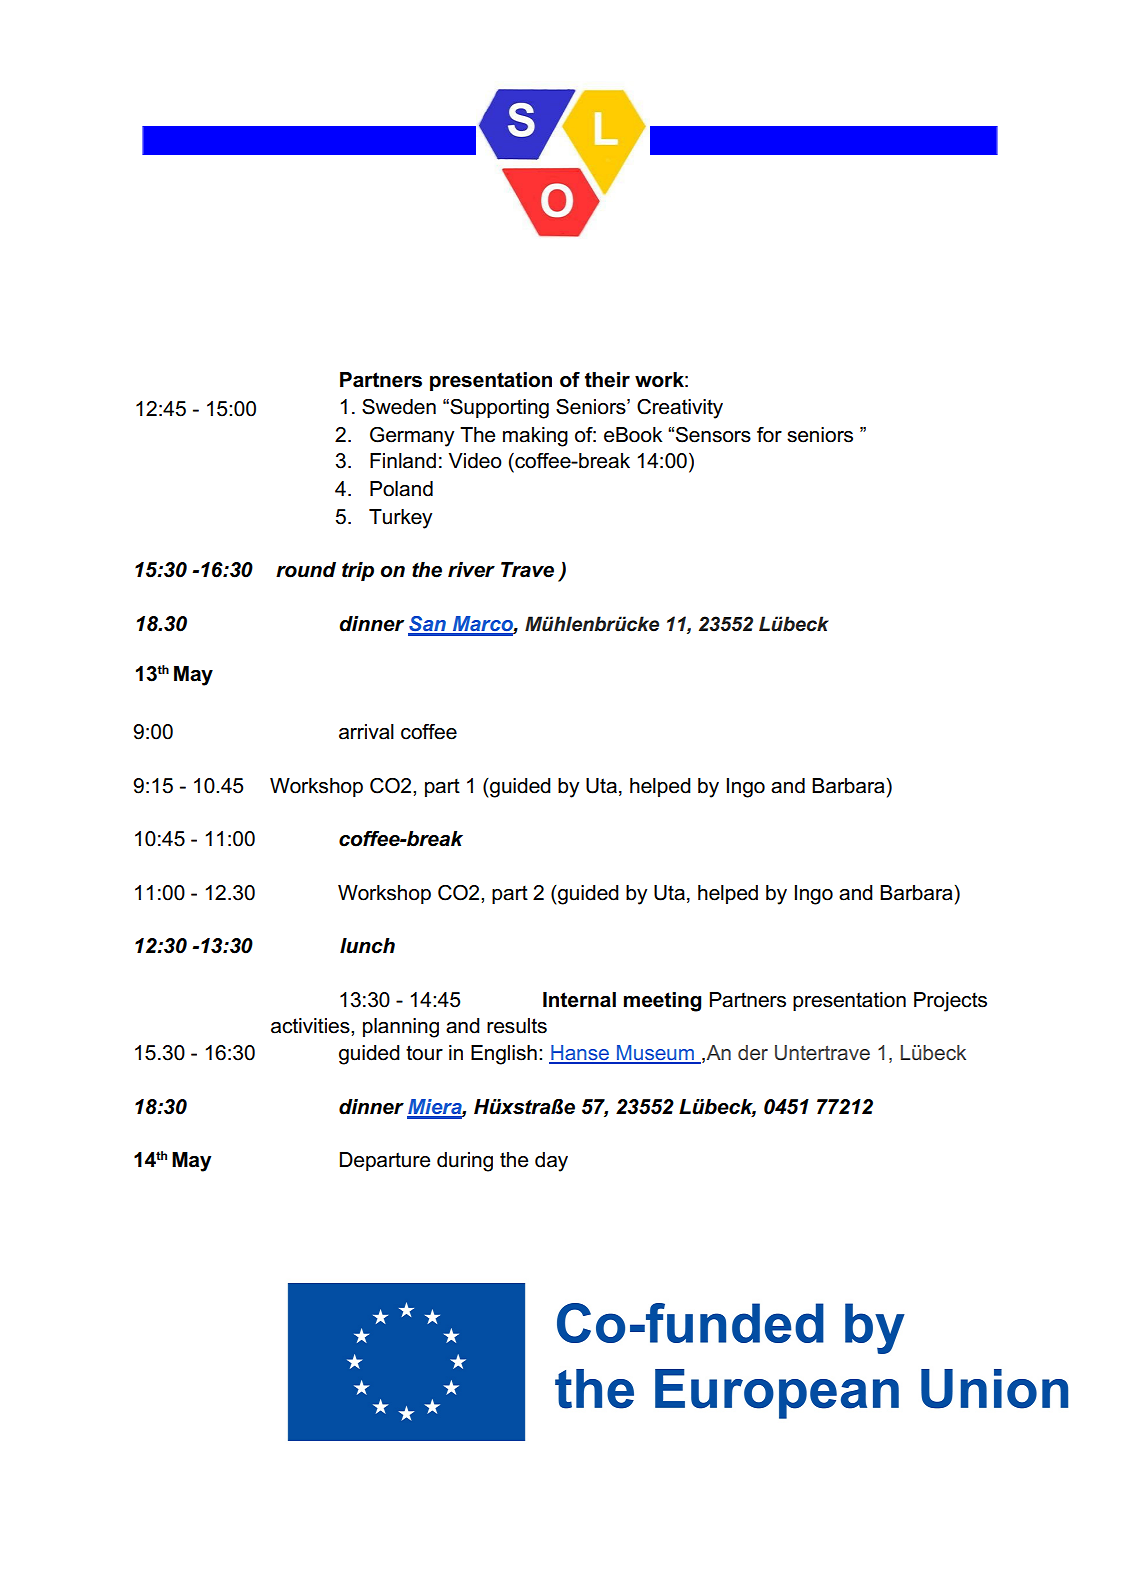 Image resolution: width=1124 pixels, height=1589 pixels. What do you see at coordinates (399, 407) in the page?
I see `Sweden` at bounding box center [399, 407].
